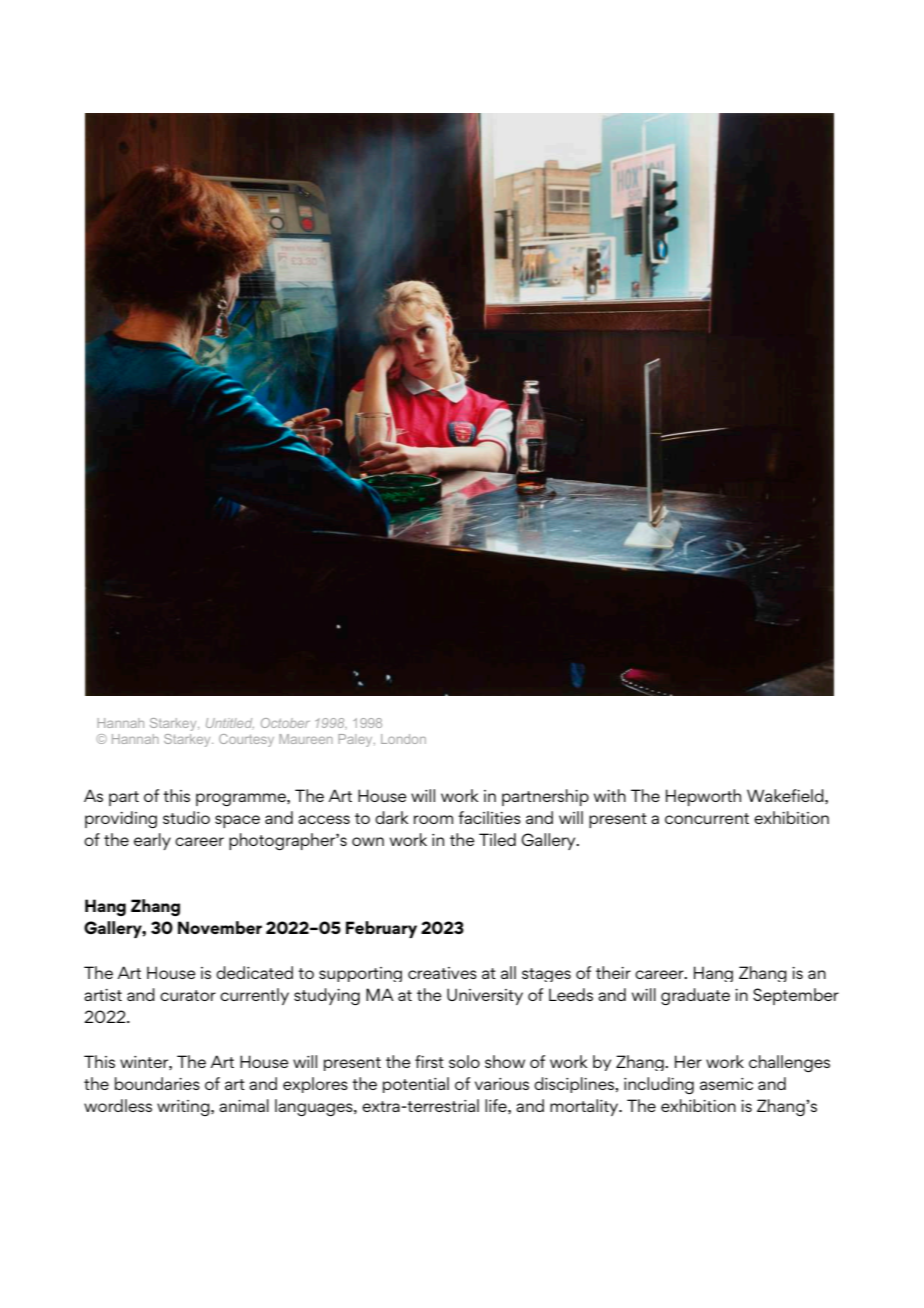 The width and height of the document is (924, 1308). I want to click on dedicated, so click(254, 972).
